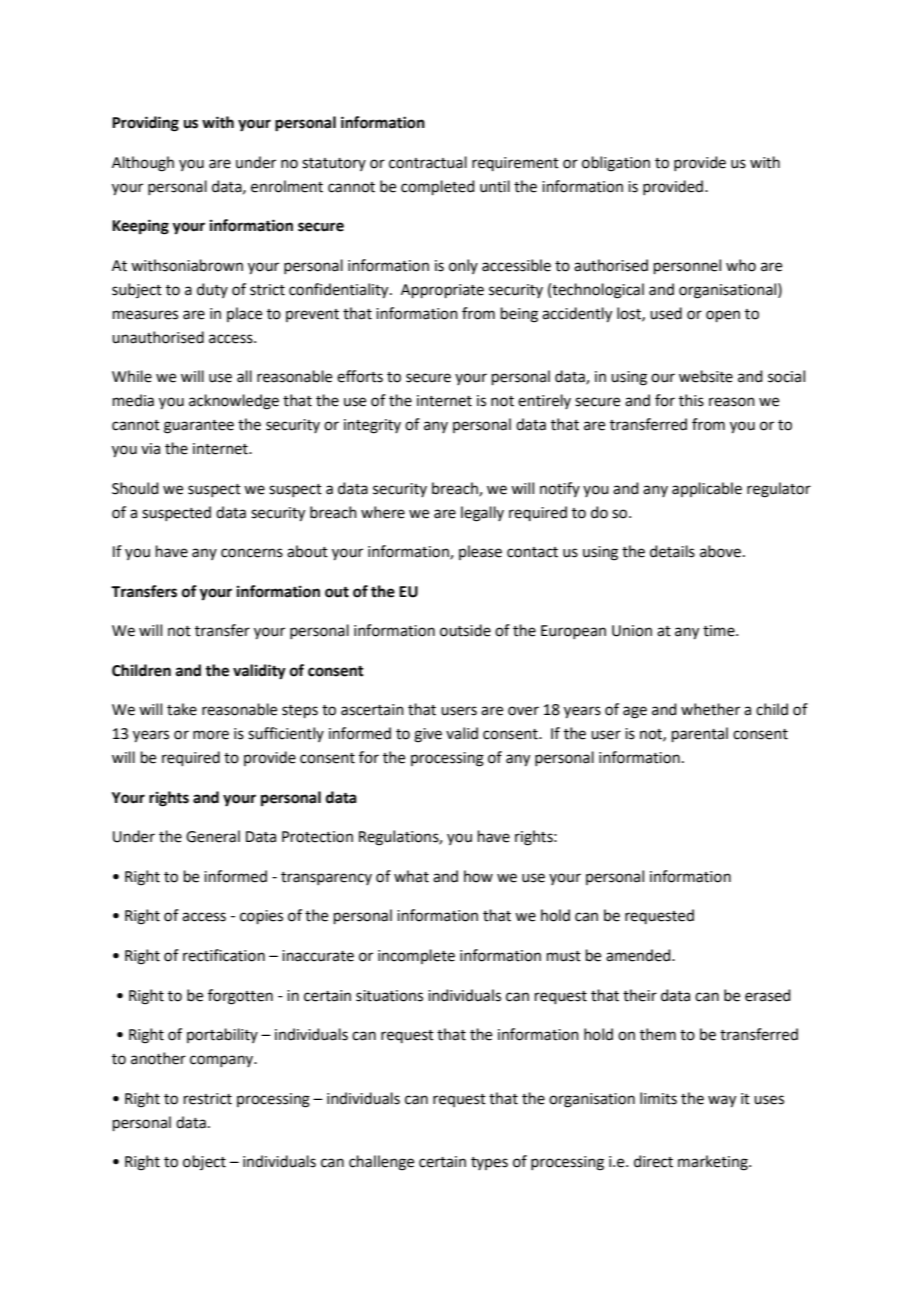  What do you see at coordinates (720, 631) in the screenshot?
I see `time` at bounding box center [720, 631].
